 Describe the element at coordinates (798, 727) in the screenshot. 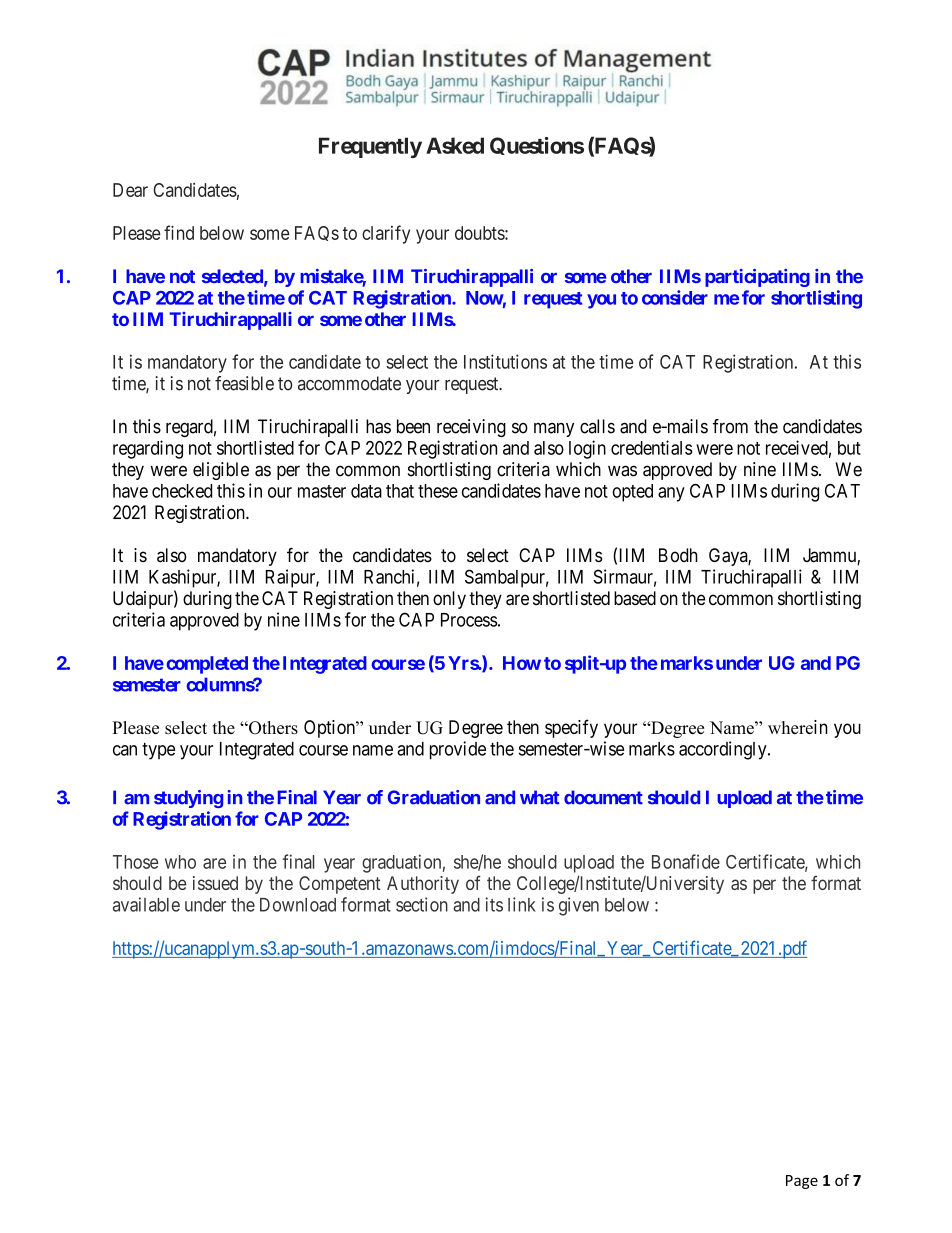

I see `wherein` at that location.
